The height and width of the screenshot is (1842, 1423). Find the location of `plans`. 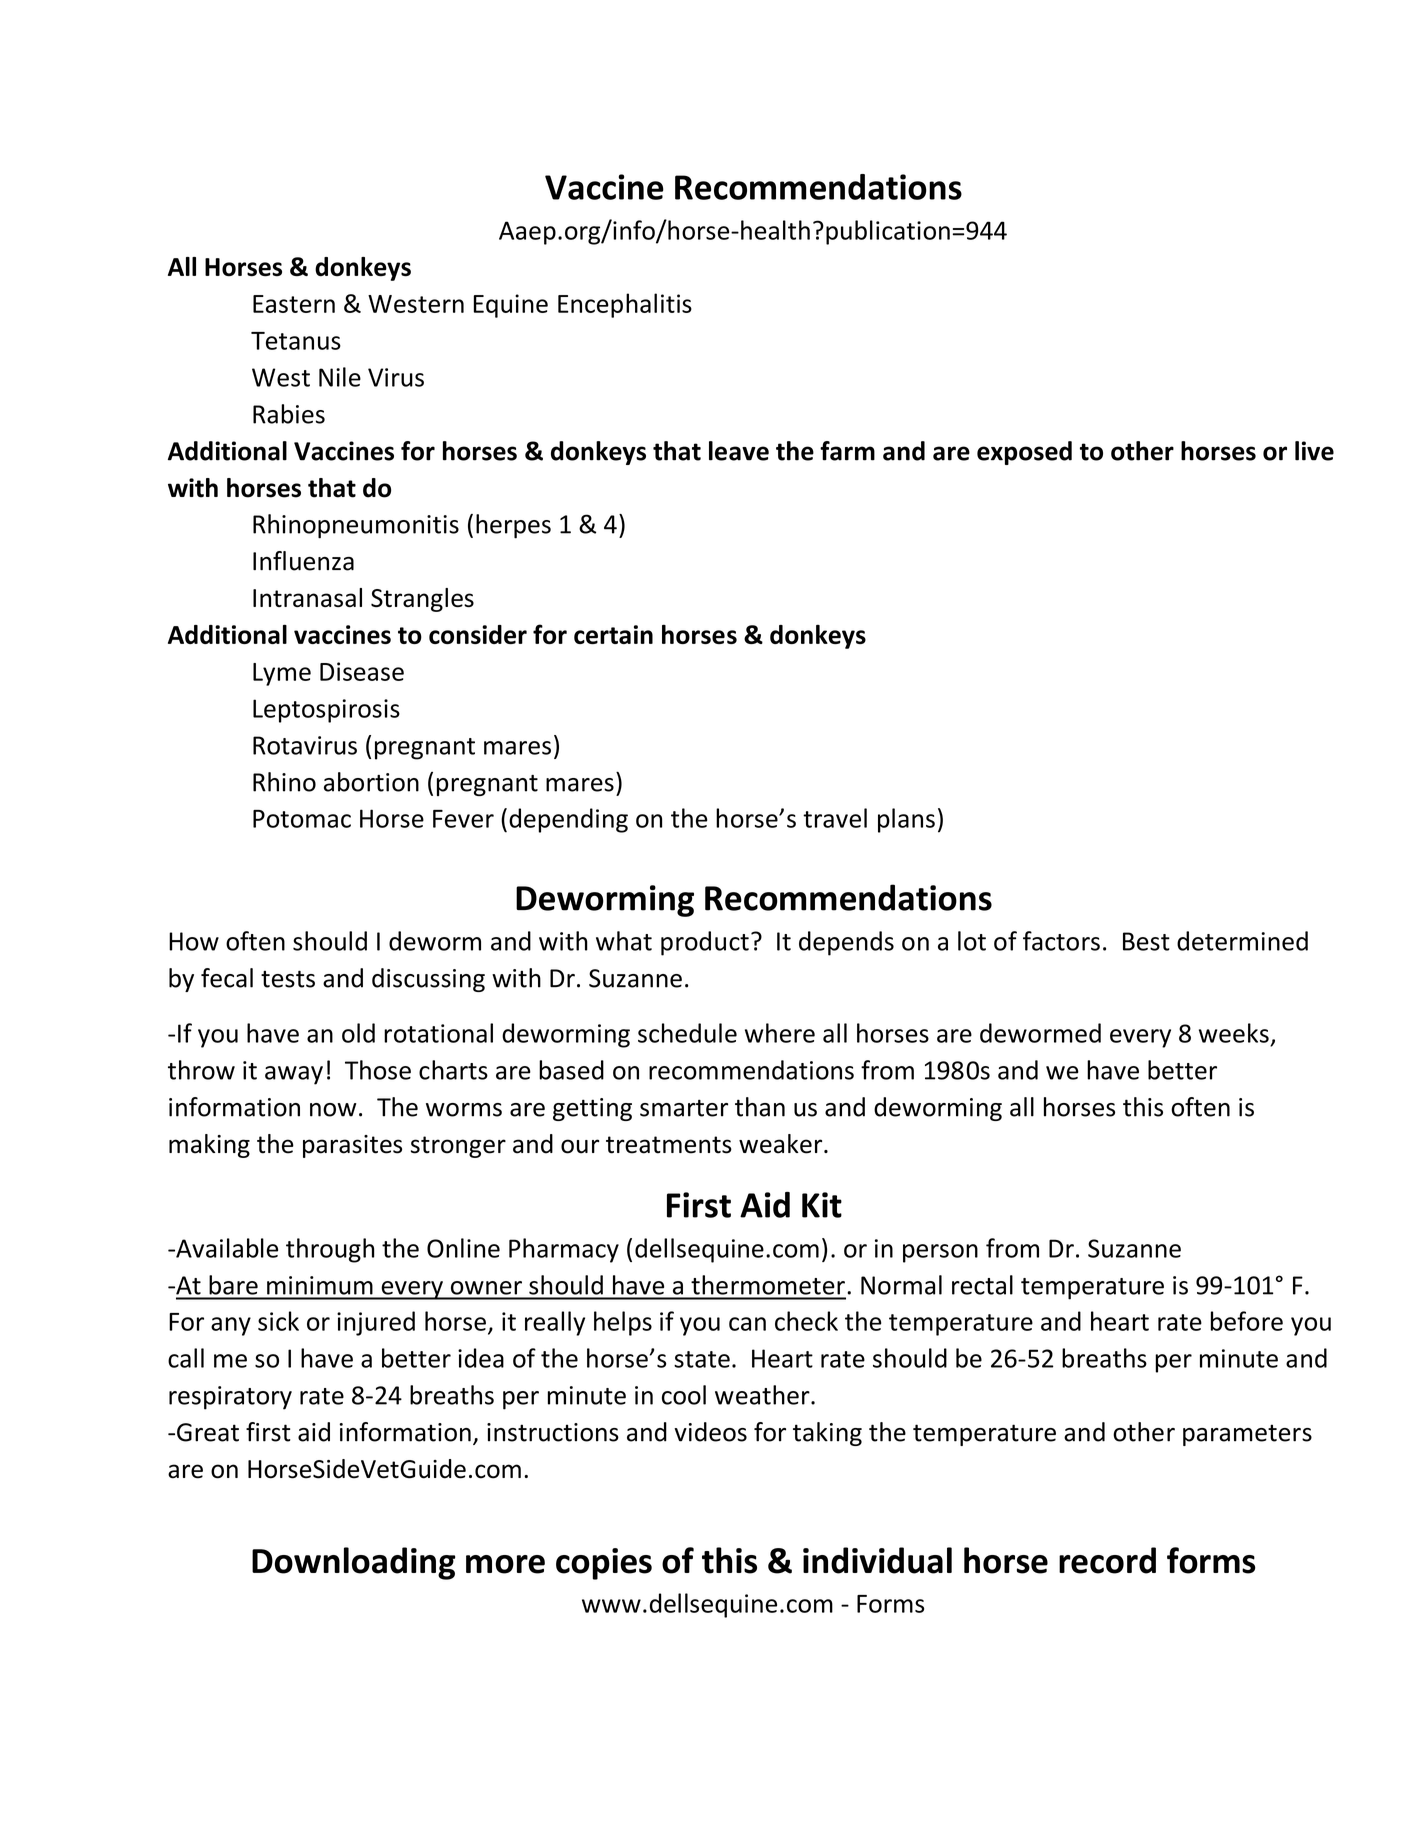

plans is located at coordinates (906, 820).
